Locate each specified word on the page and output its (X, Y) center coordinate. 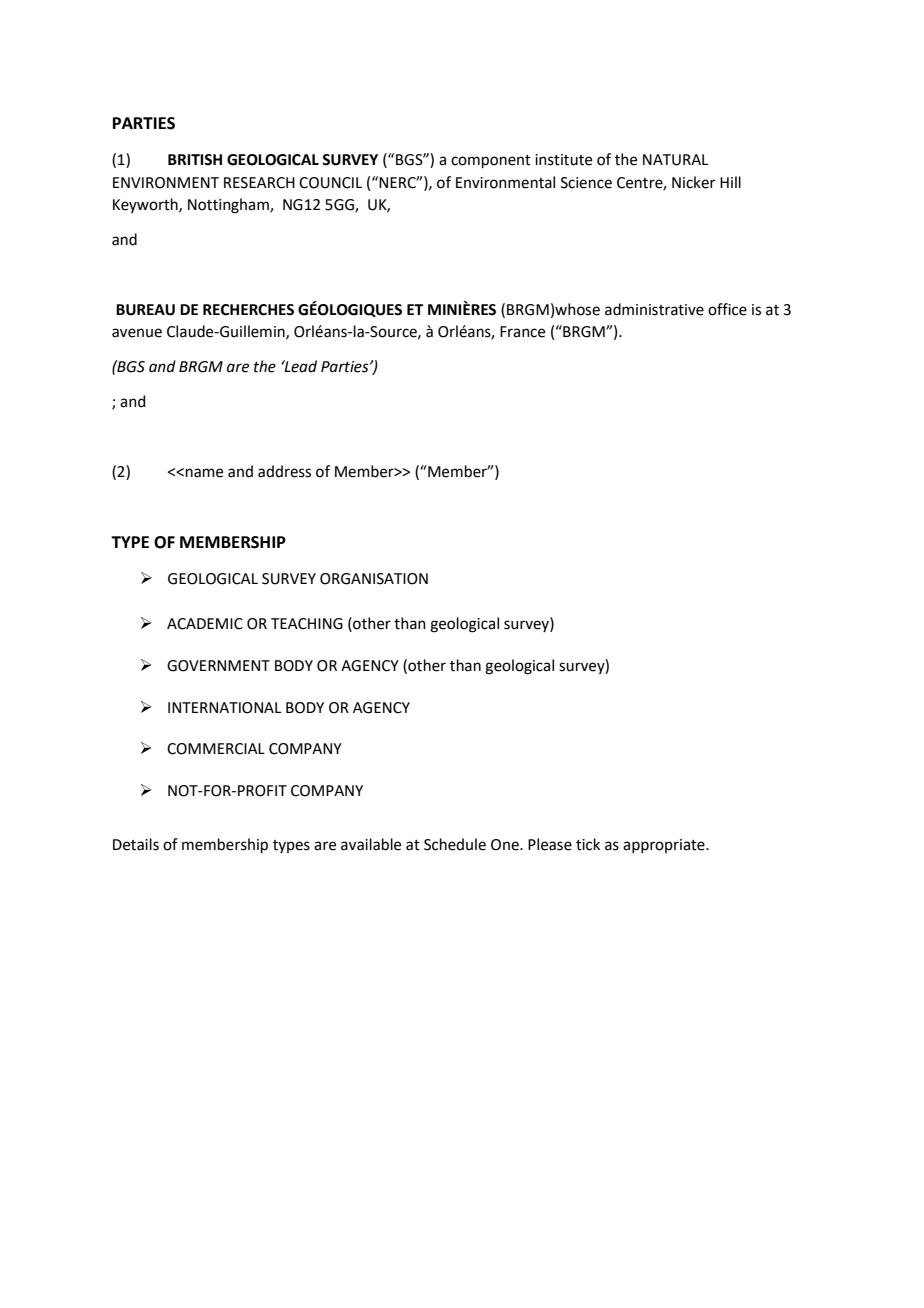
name (204, 473)
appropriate (665, 846)
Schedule (455, 844)
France (522, 332)
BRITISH (195, 160)
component (491, 162)
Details (136, 844)
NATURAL (675, 160)
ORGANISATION (374, 579)
